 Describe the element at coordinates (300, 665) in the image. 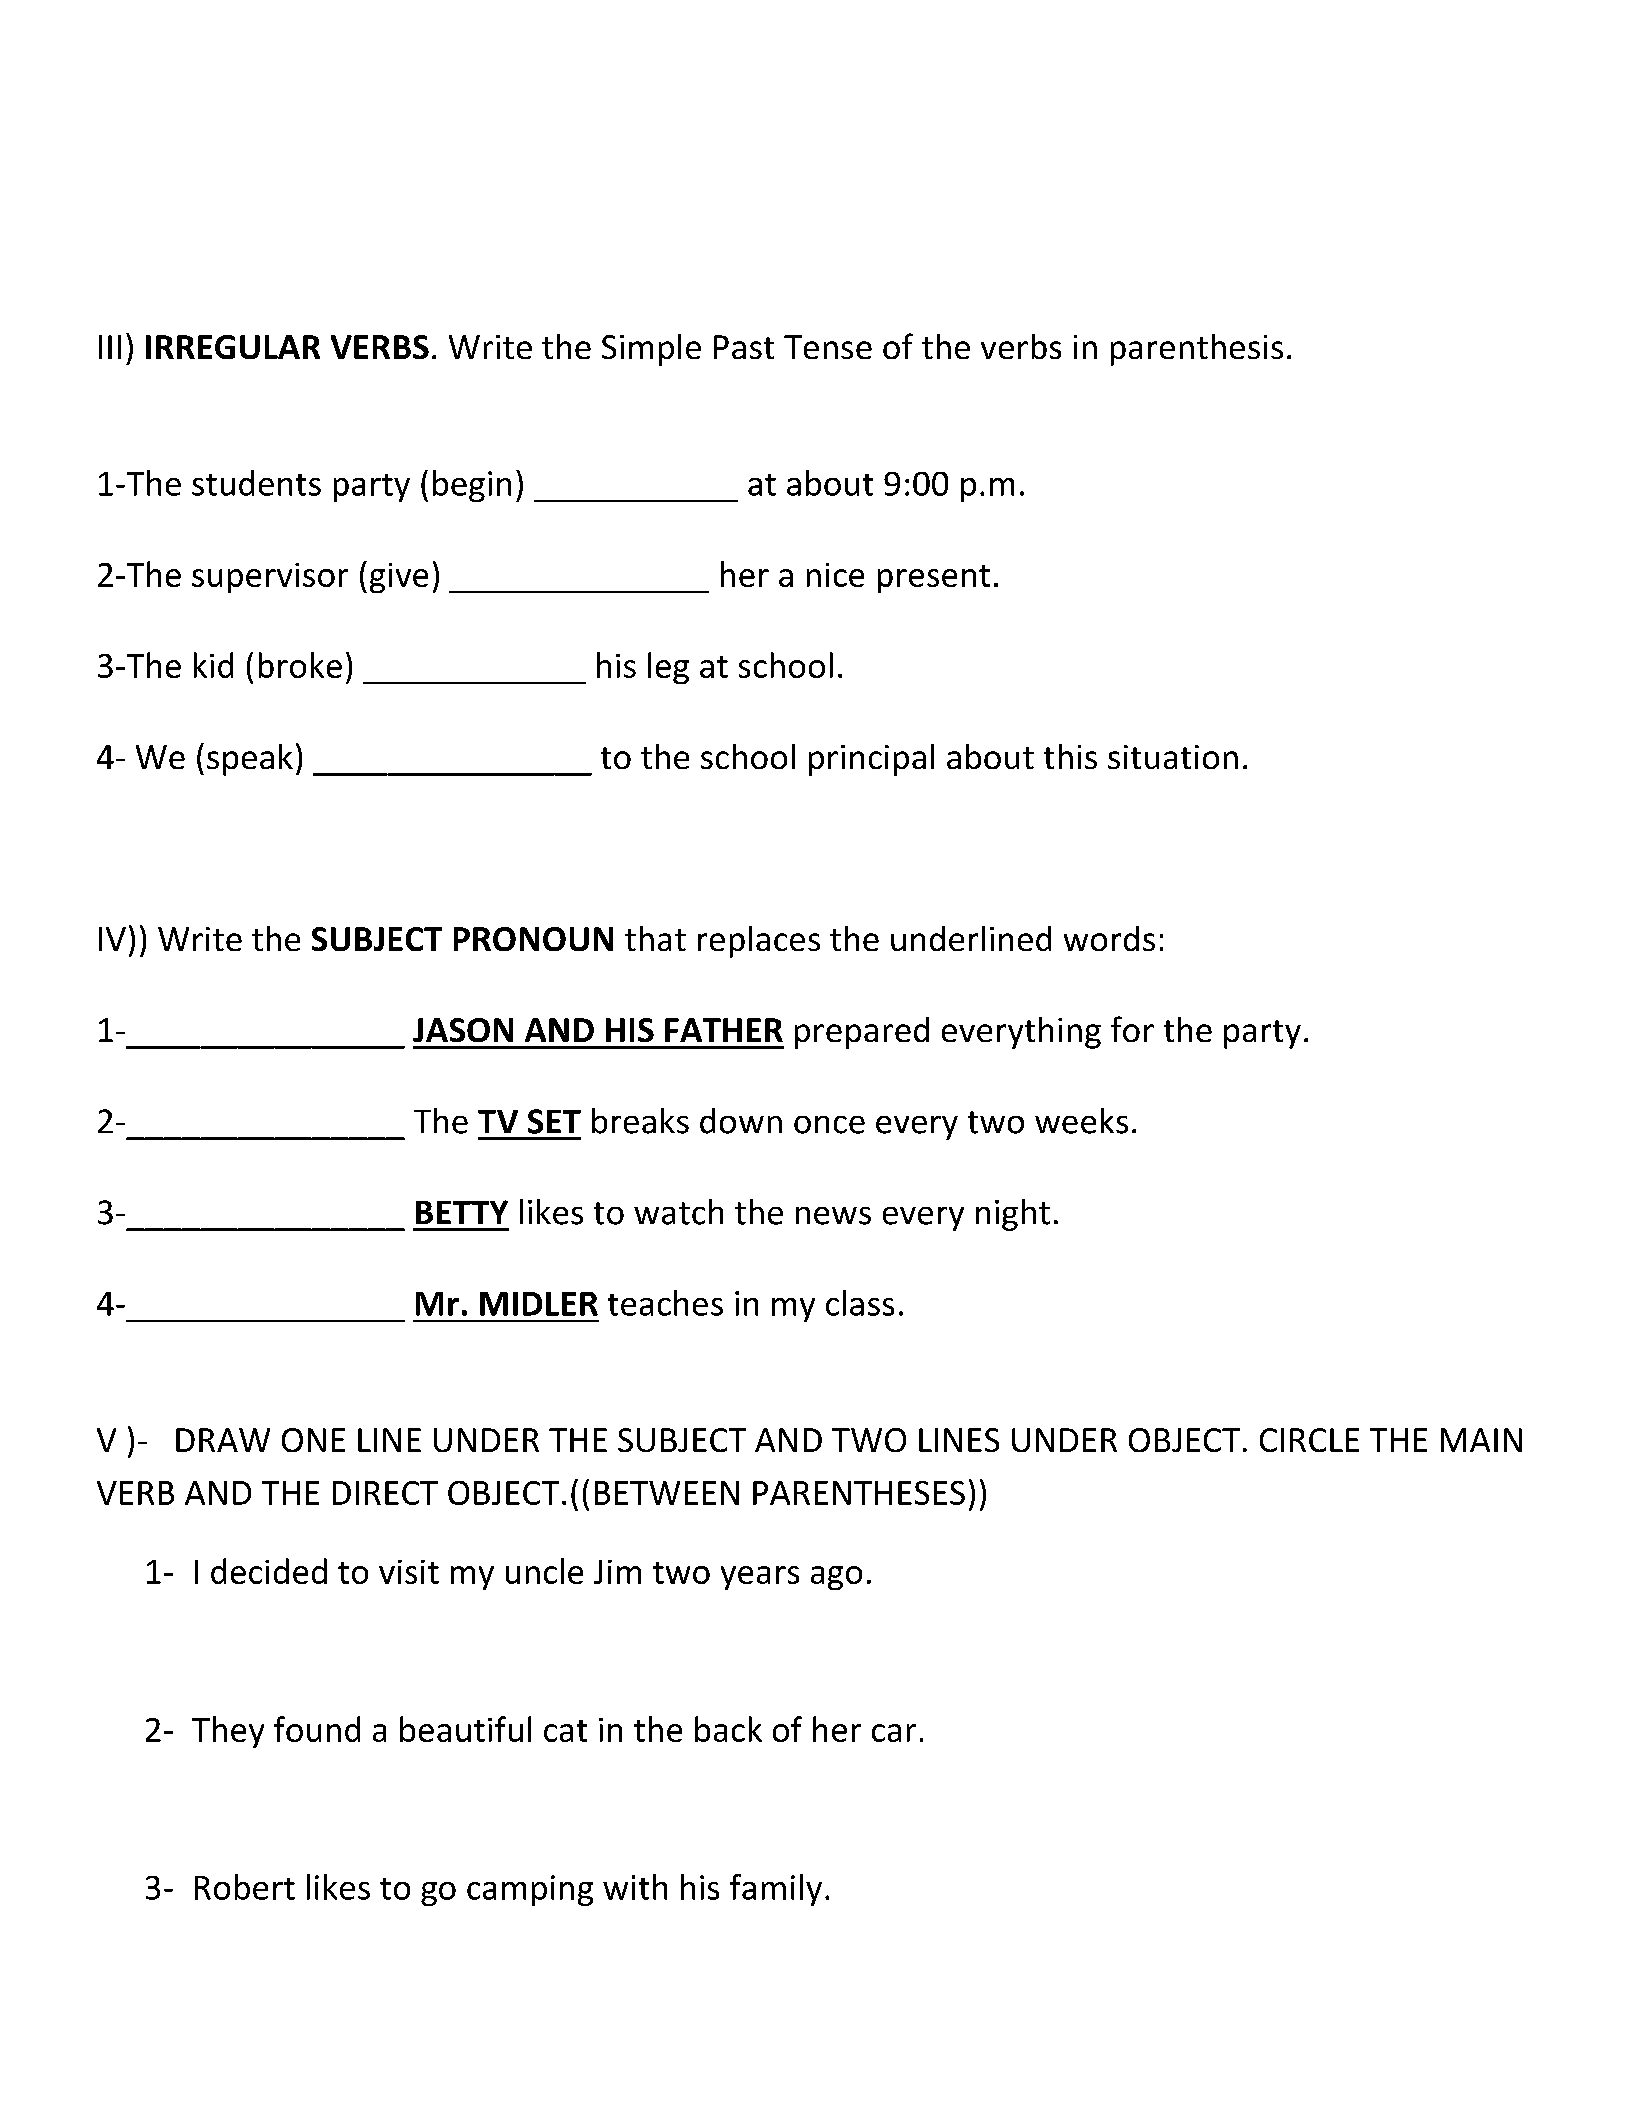

I see `broke` at that location.
